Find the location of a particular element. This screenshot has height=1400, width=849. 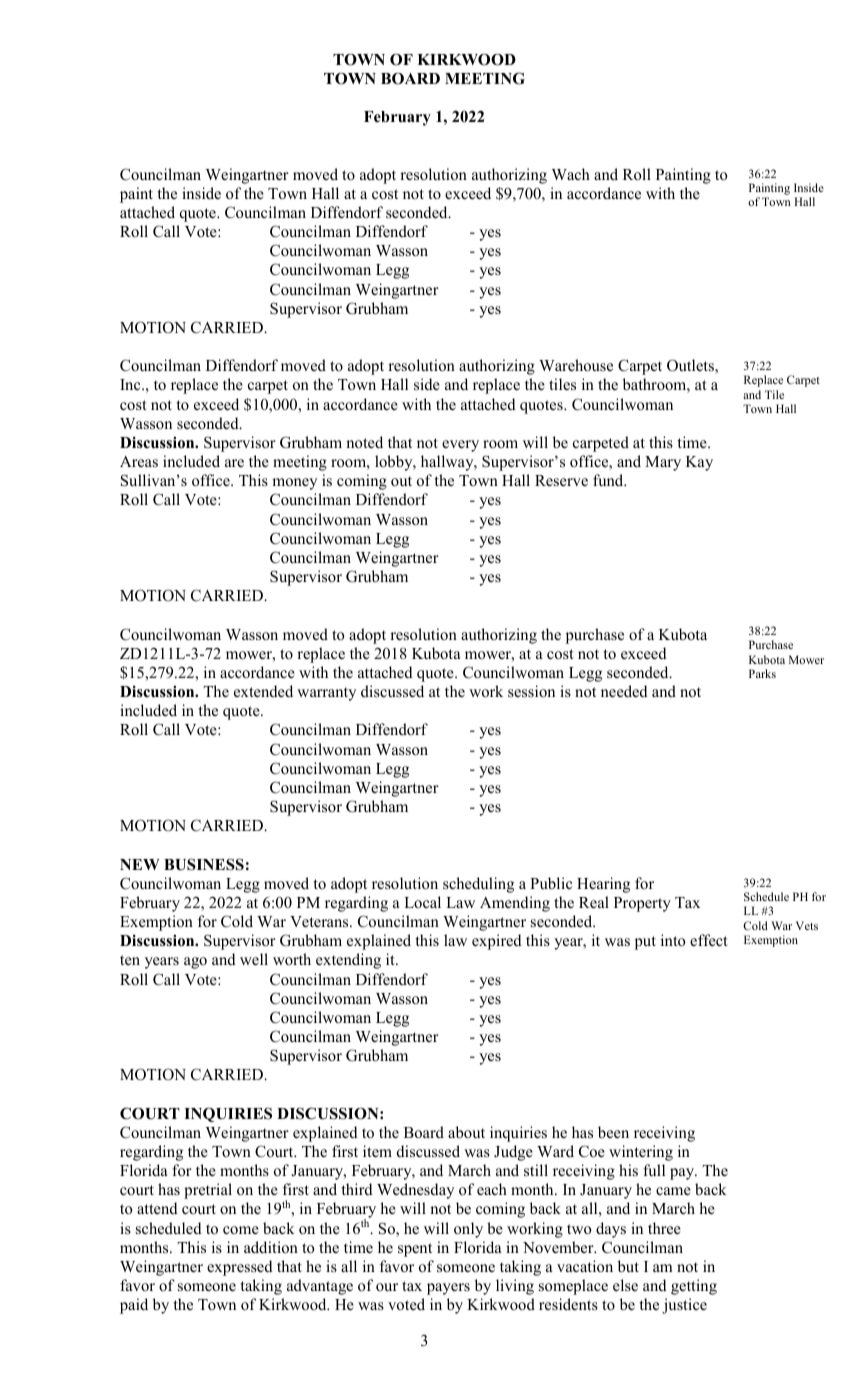

scheduling is located at coordinates (478, 885).
